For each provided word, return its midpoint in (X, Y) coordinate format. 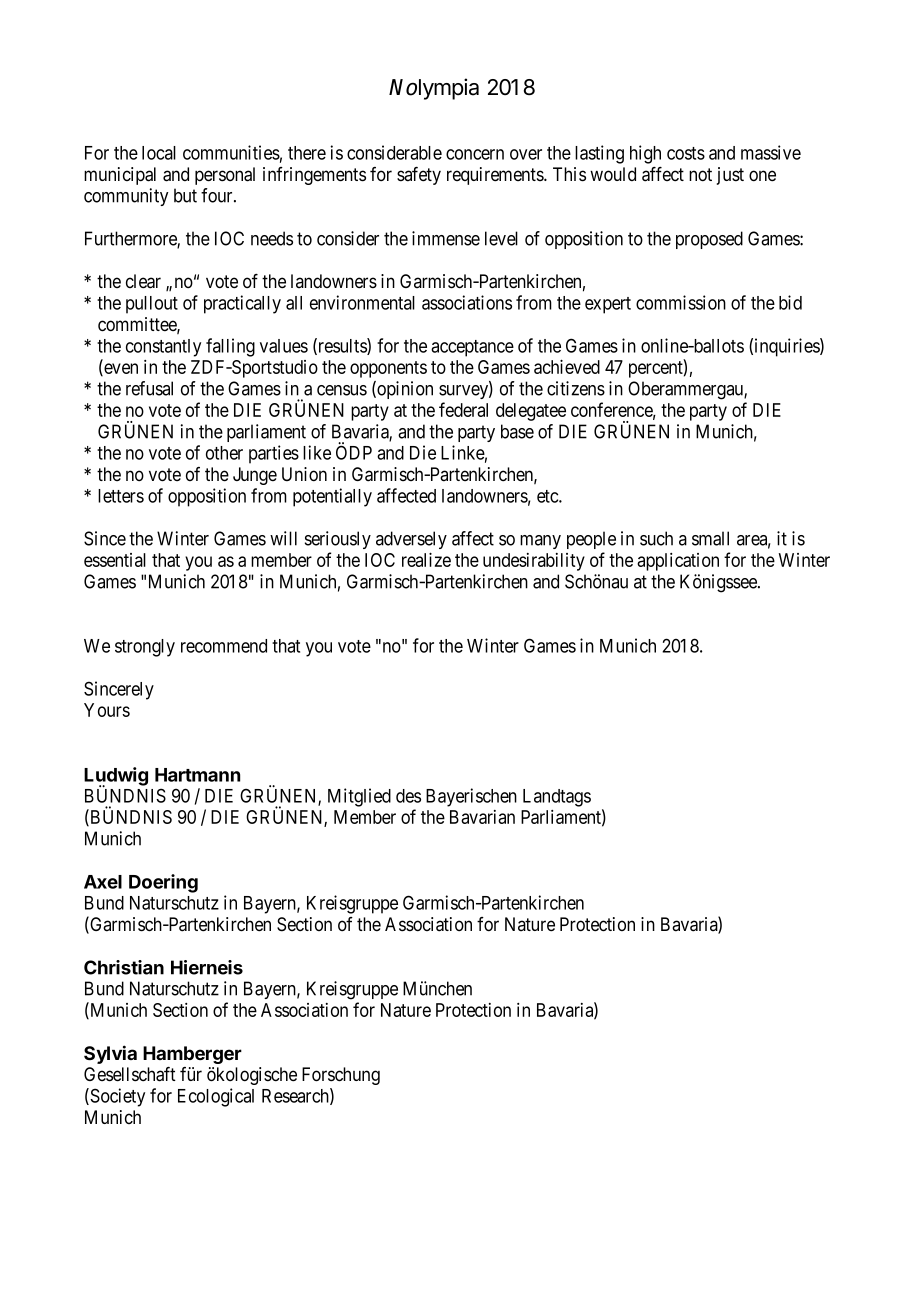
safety (419, 176)
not (700, 174)
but (185, 195)
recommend (224, 646)
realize (426, 559)
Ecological (216, 1097)
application (678, 562)
